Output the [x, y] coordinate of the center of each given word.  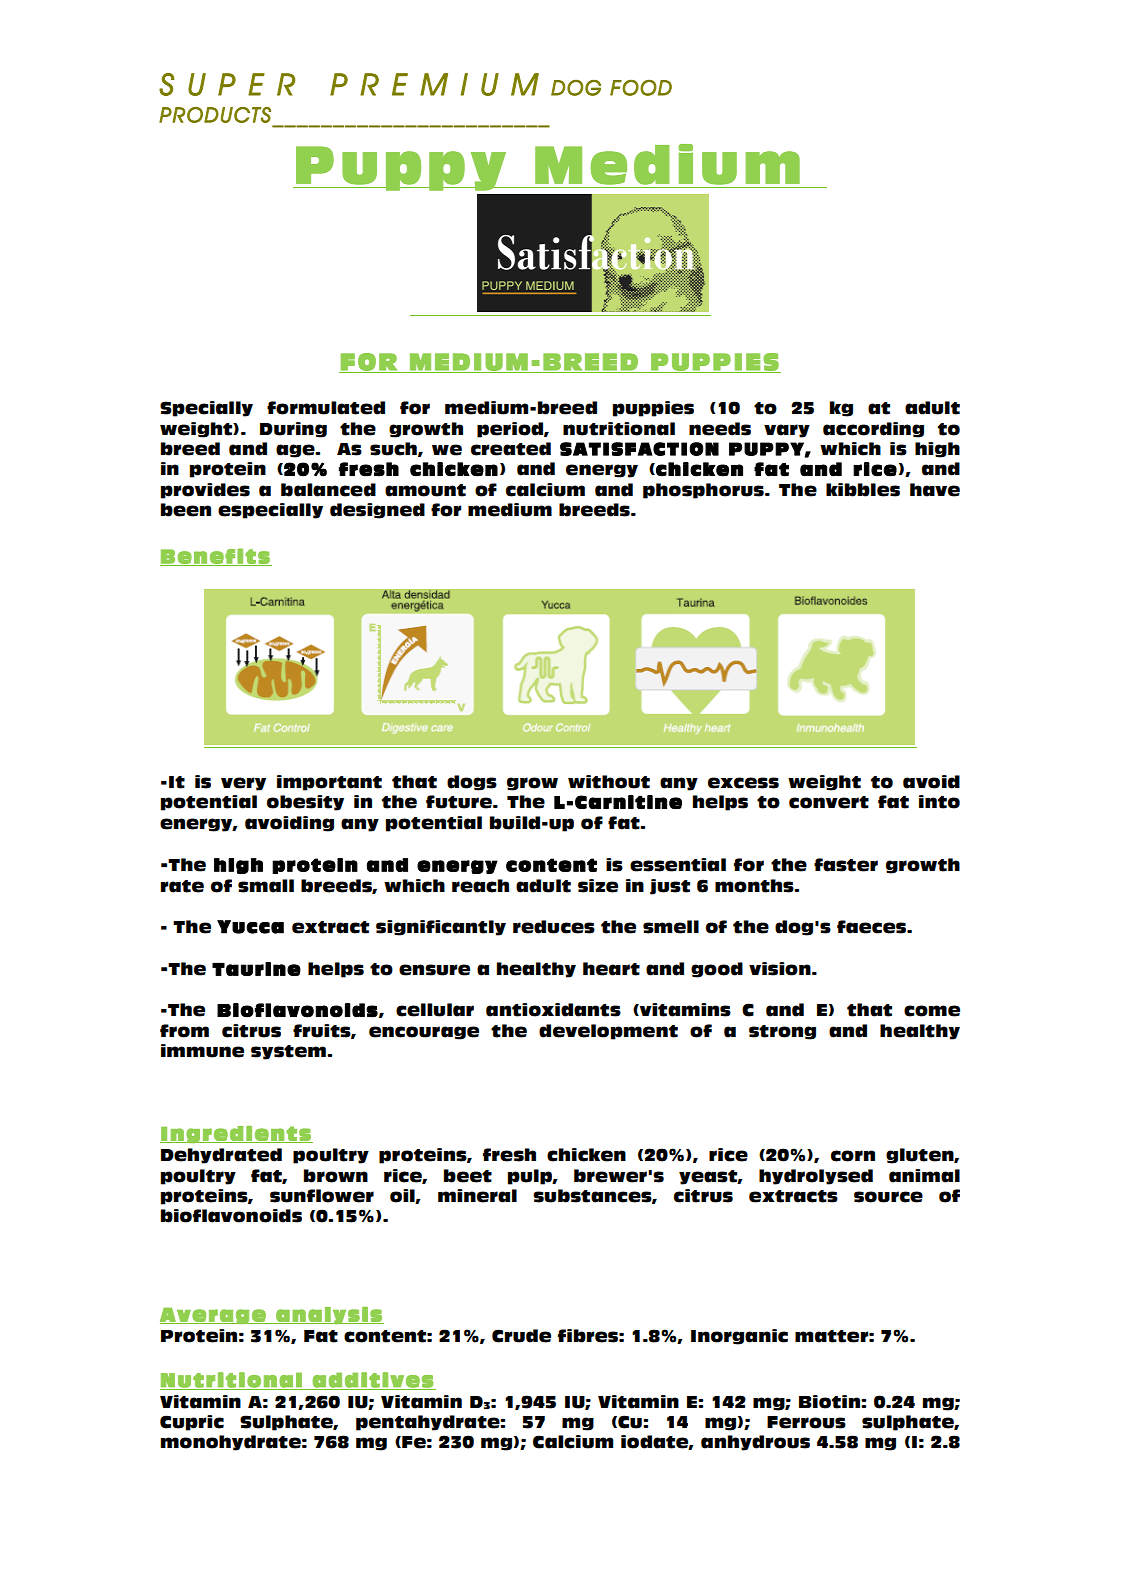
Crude [521, 1336]
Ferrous [806, 1422]
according [873, 430]
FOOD [641, 88]
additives [373, 1381]
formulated [326, 408]
